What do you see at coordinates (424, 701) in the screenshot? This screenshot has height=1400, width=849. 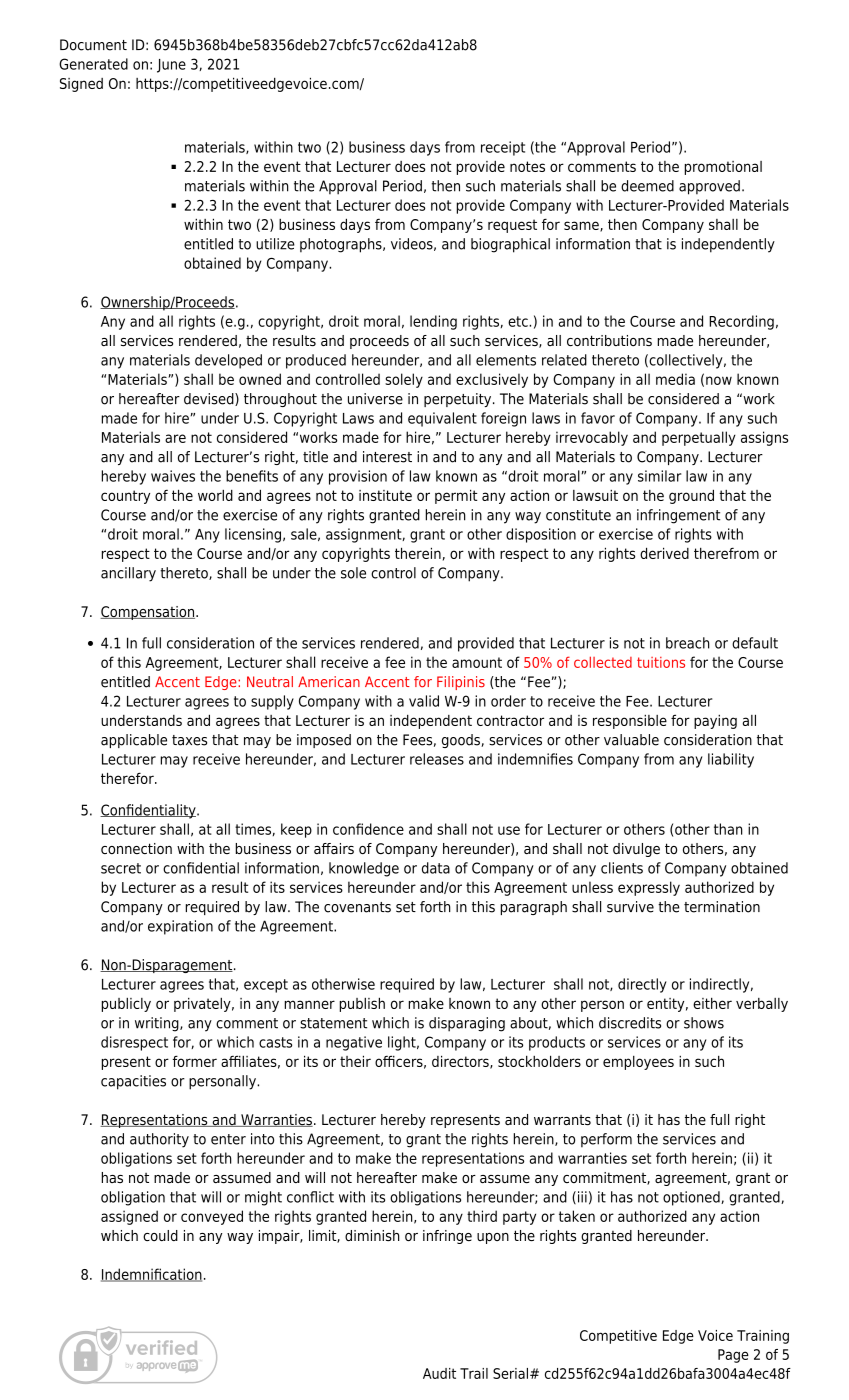 I see `valid` at bounding box center [424, 701].
